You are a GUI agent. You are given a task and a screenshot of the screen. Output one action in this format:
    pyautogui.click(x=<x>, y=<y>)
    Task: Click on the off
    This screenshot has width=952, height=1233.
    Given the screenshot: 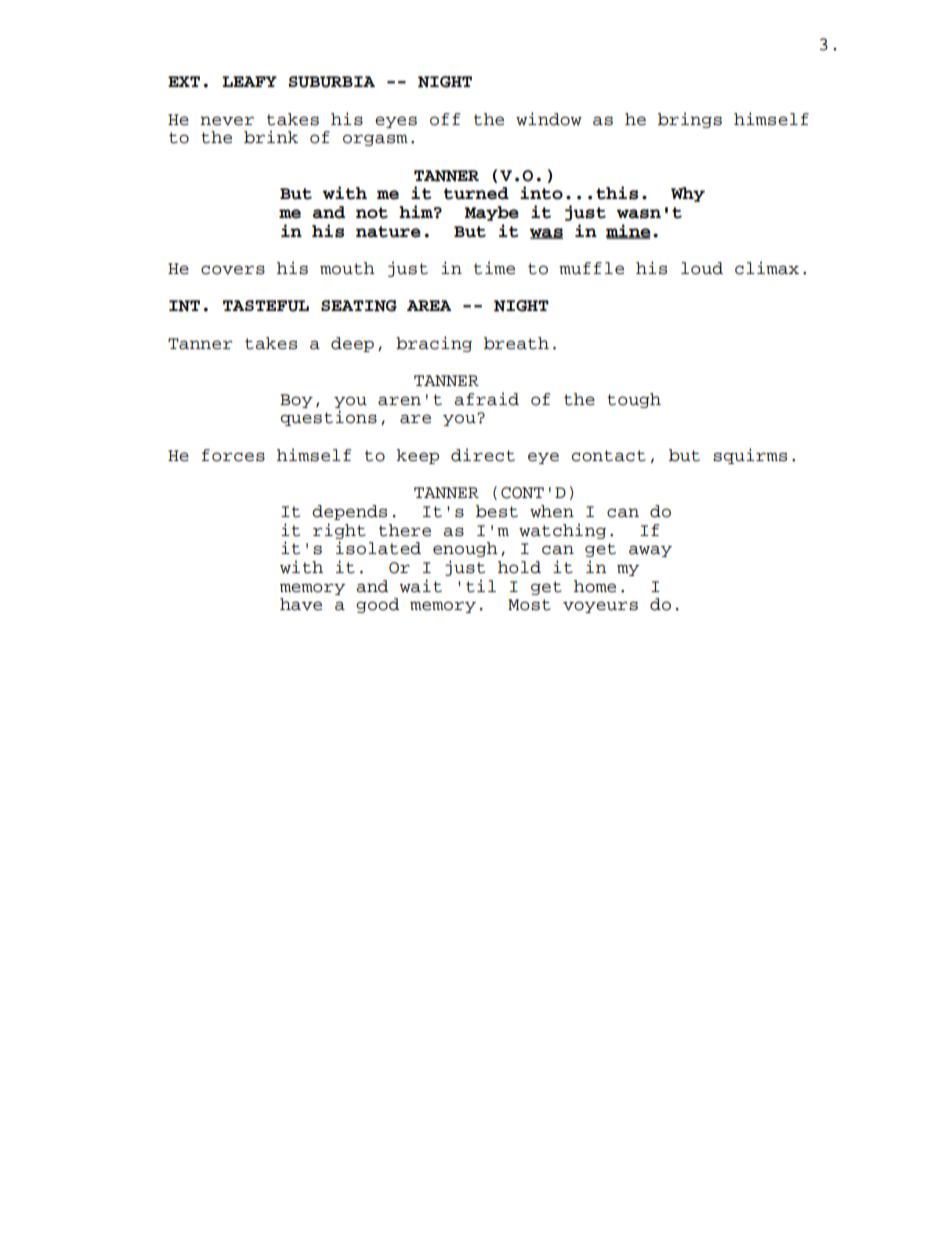 What is the action you would take?
    pyautogui.click(x=445, y=119)
